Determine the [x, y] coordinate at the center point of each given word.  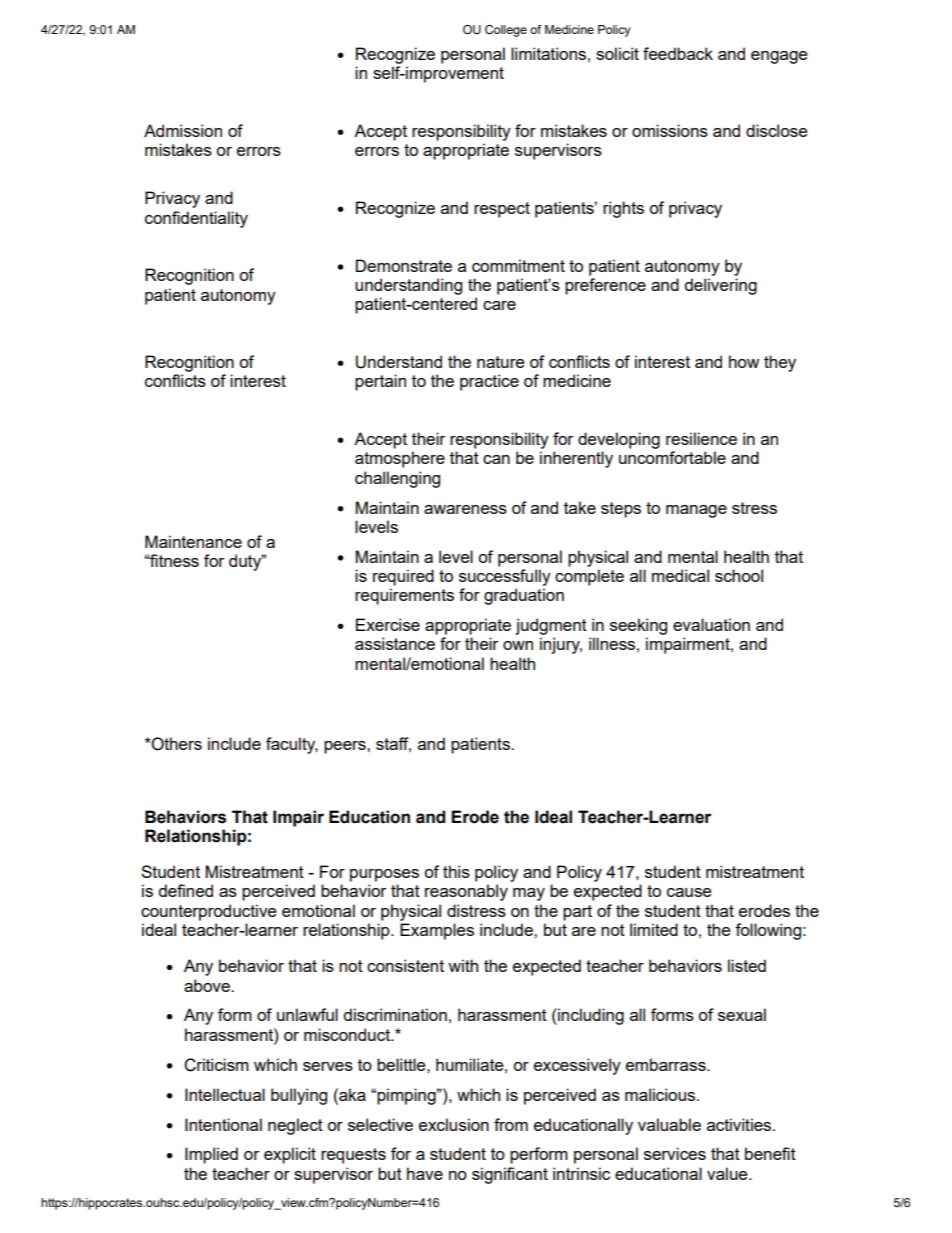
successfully [505, 577]
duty [246, 562]
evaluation [711, 624]
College [506, 31]
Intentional [223, 1124]
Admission [183, 130]
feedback [678, 53]
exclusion [454, 1124]
